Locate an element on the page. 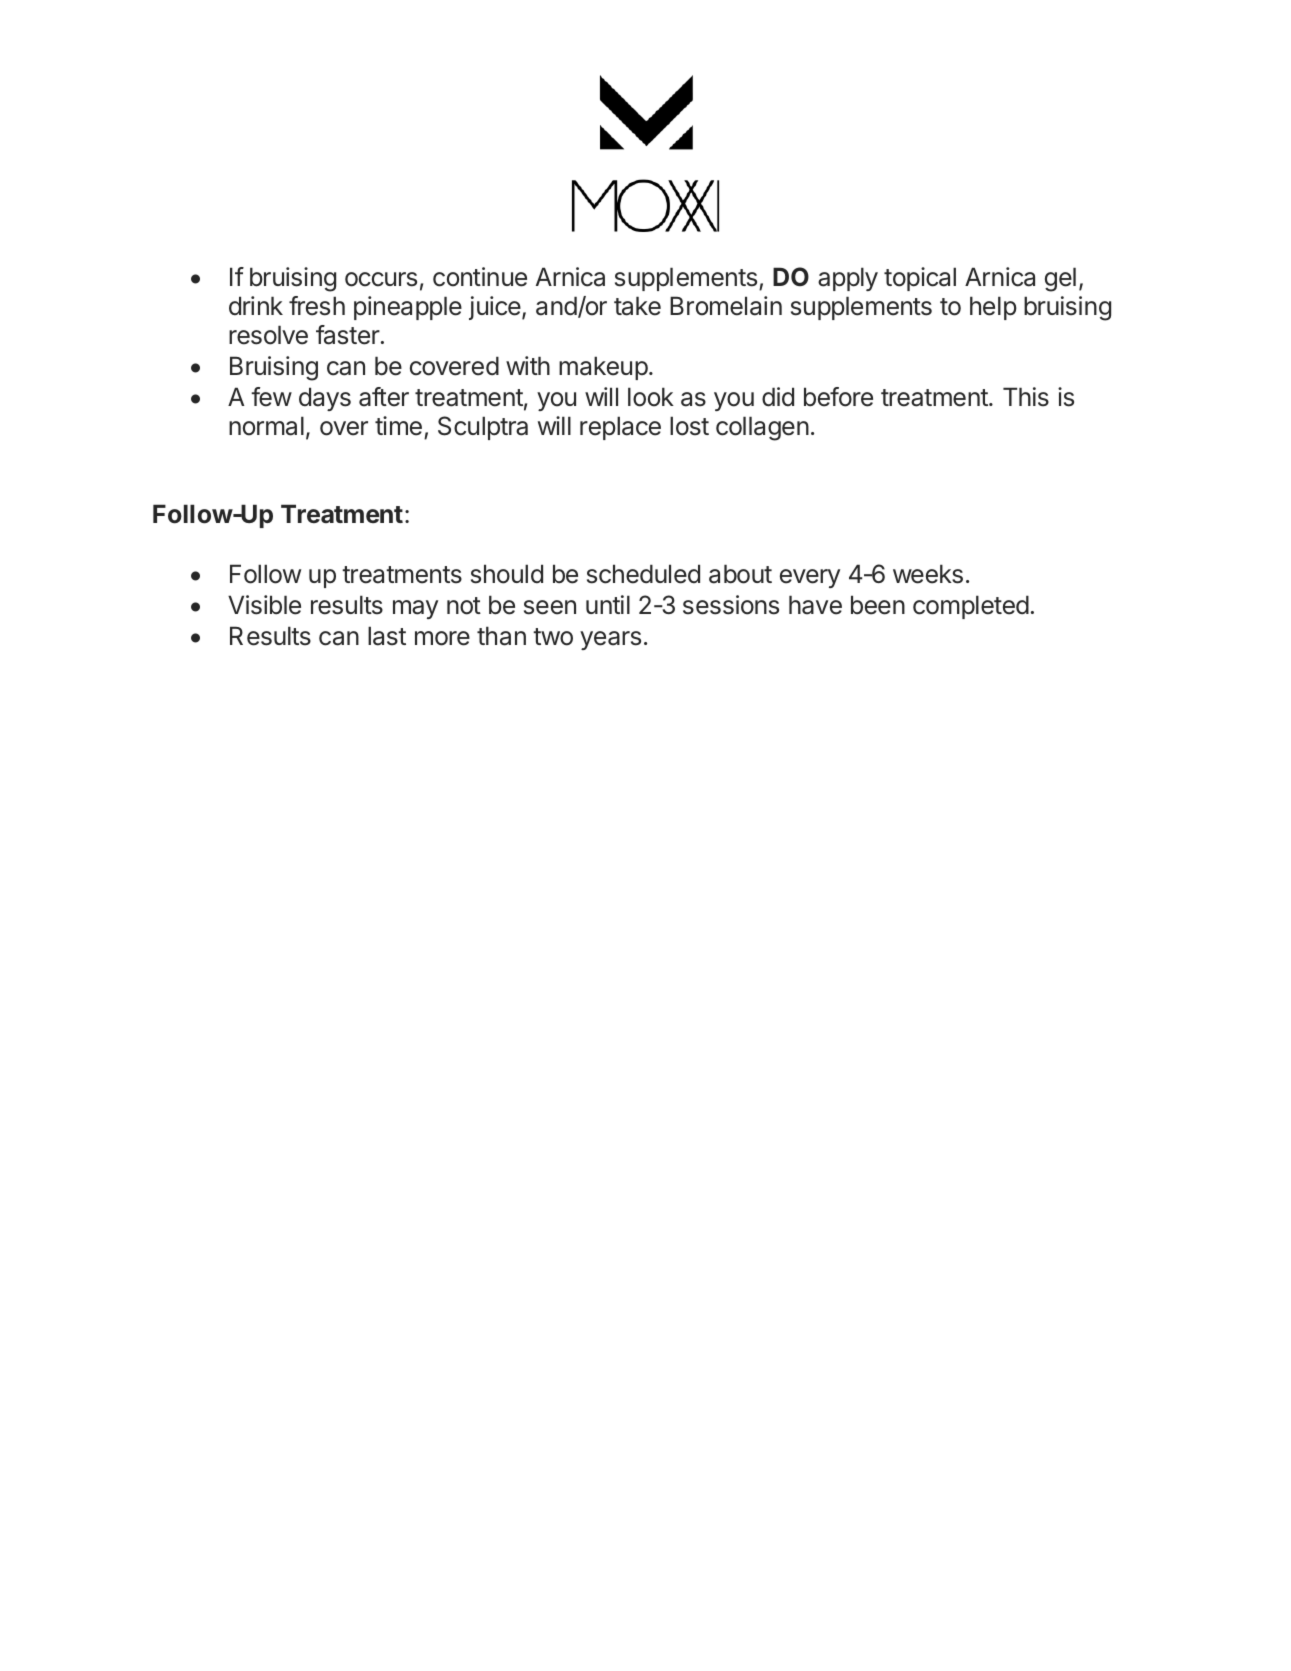  This is located at coordinates (1026, 397).
